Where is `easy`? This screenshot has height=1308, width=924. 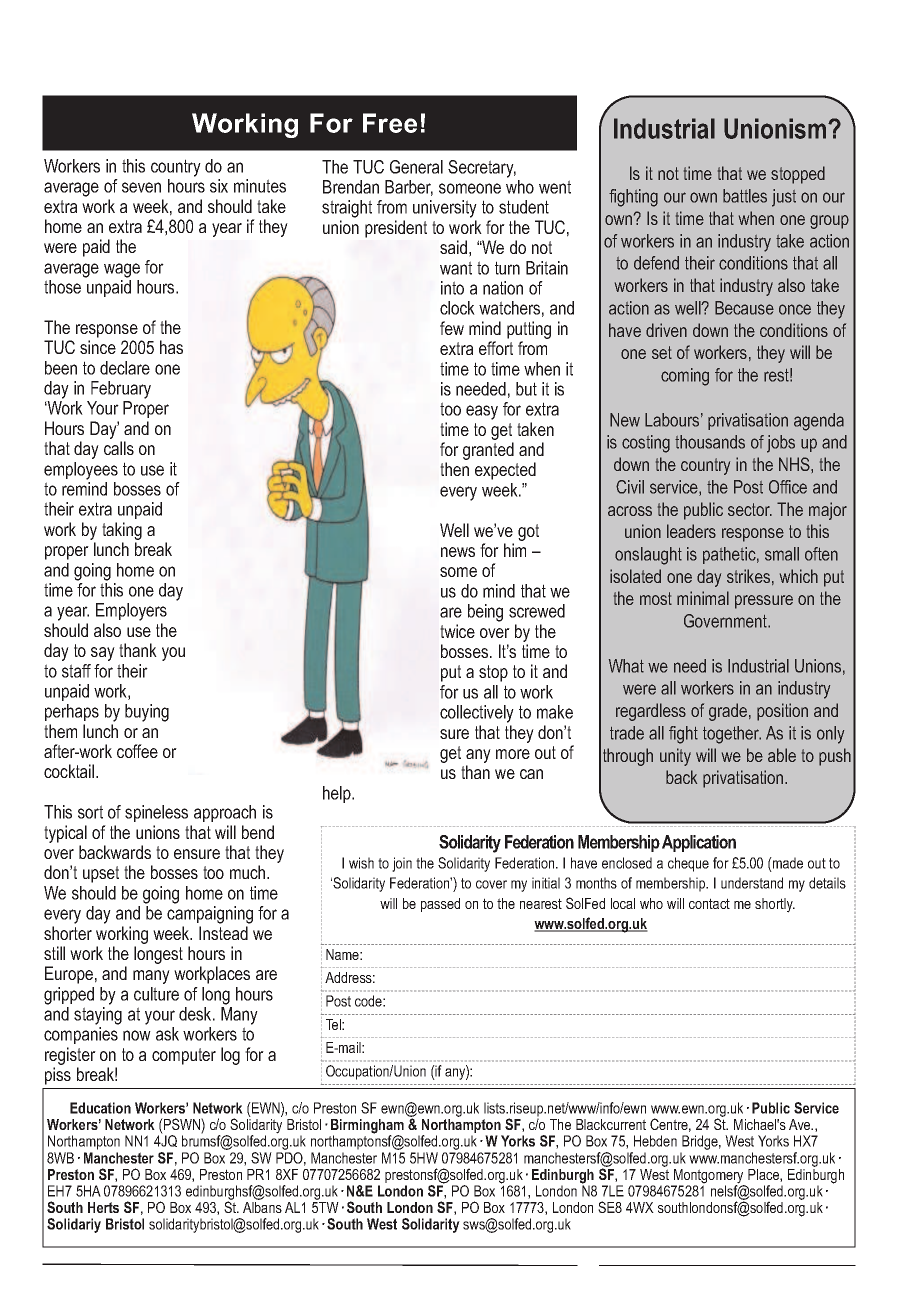
easy is located at coordinates (482, 412).
